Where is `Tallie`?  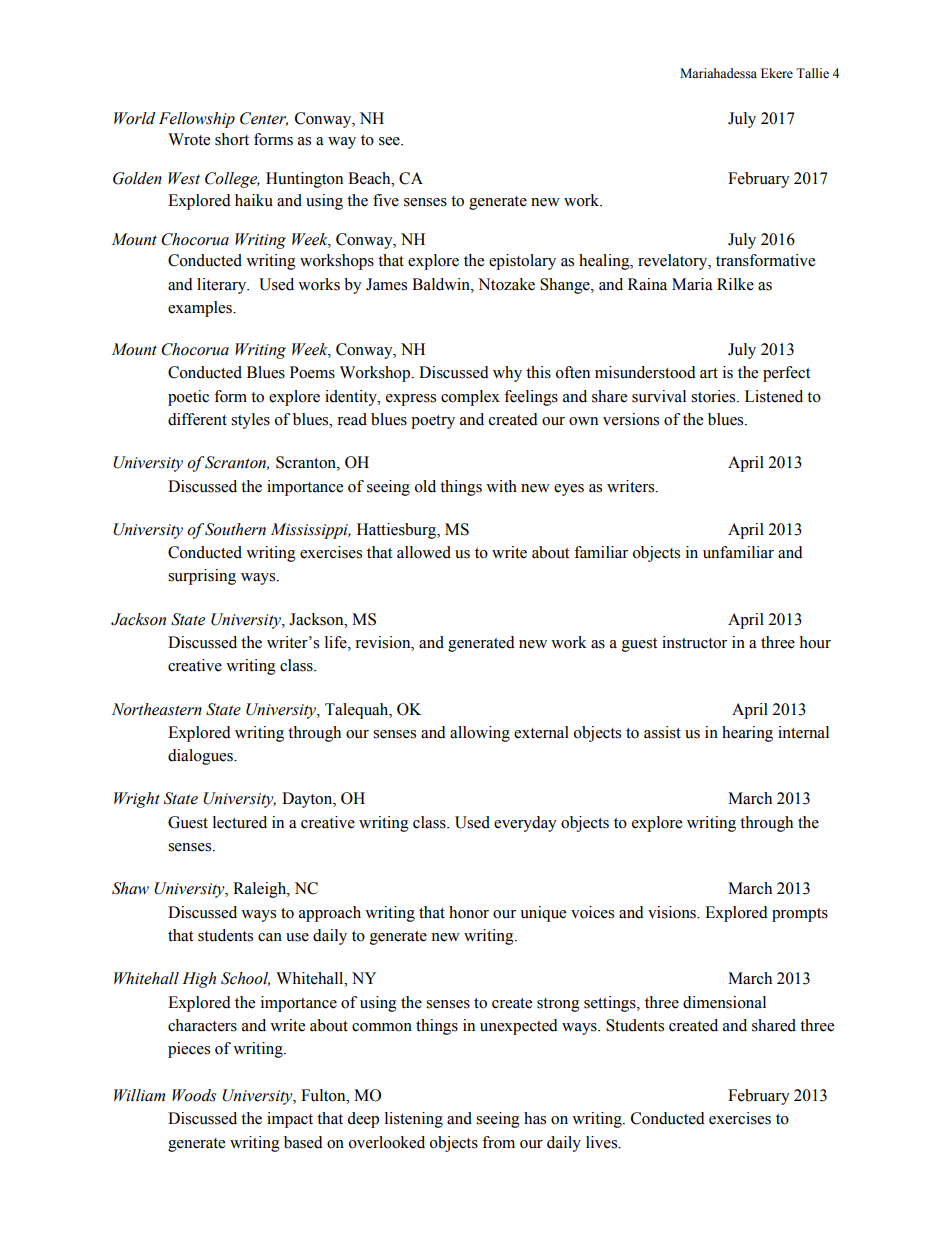
Tallie is located at coordinates (812, 73).
